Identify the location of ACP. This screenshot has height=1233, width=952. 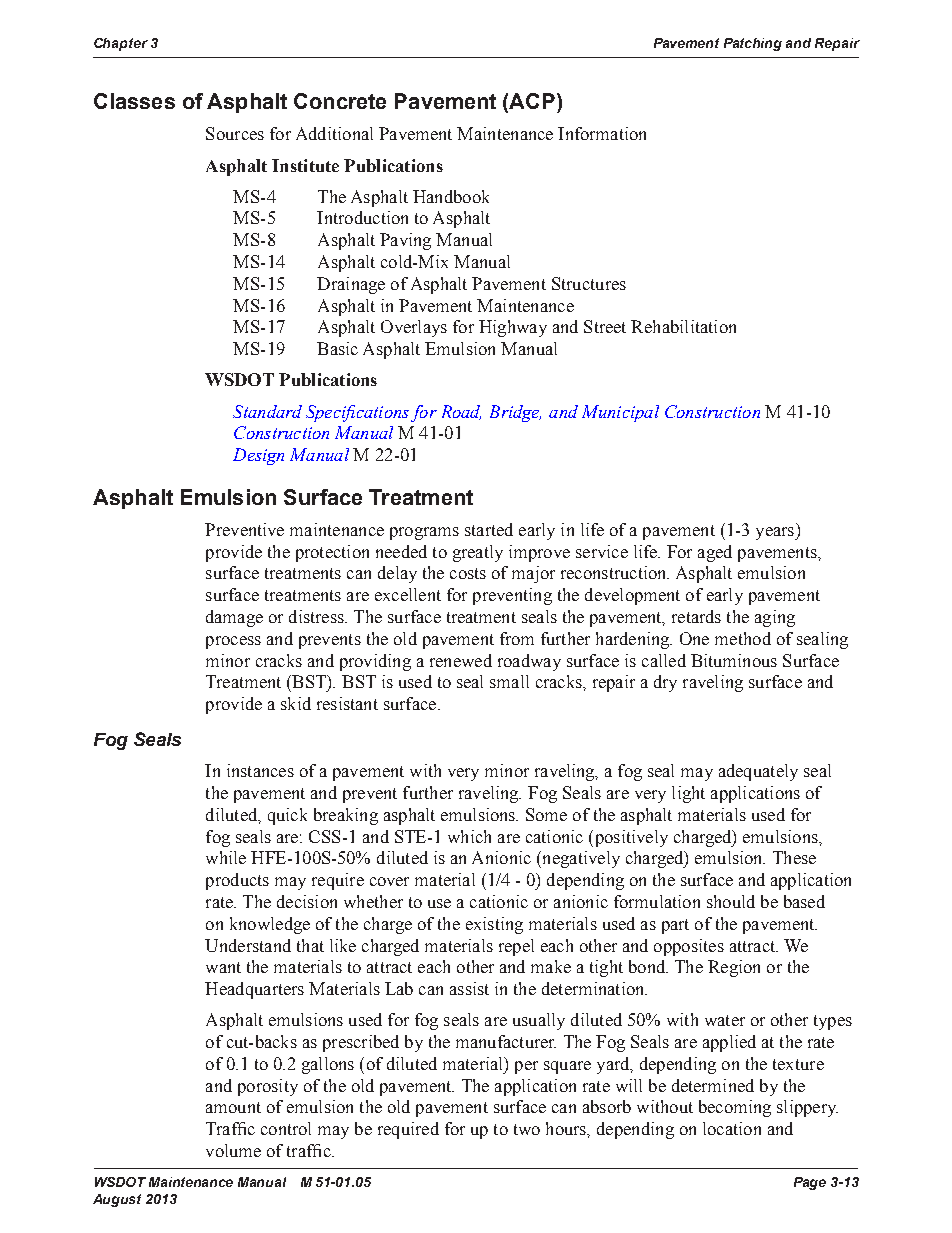
(532, 101).
